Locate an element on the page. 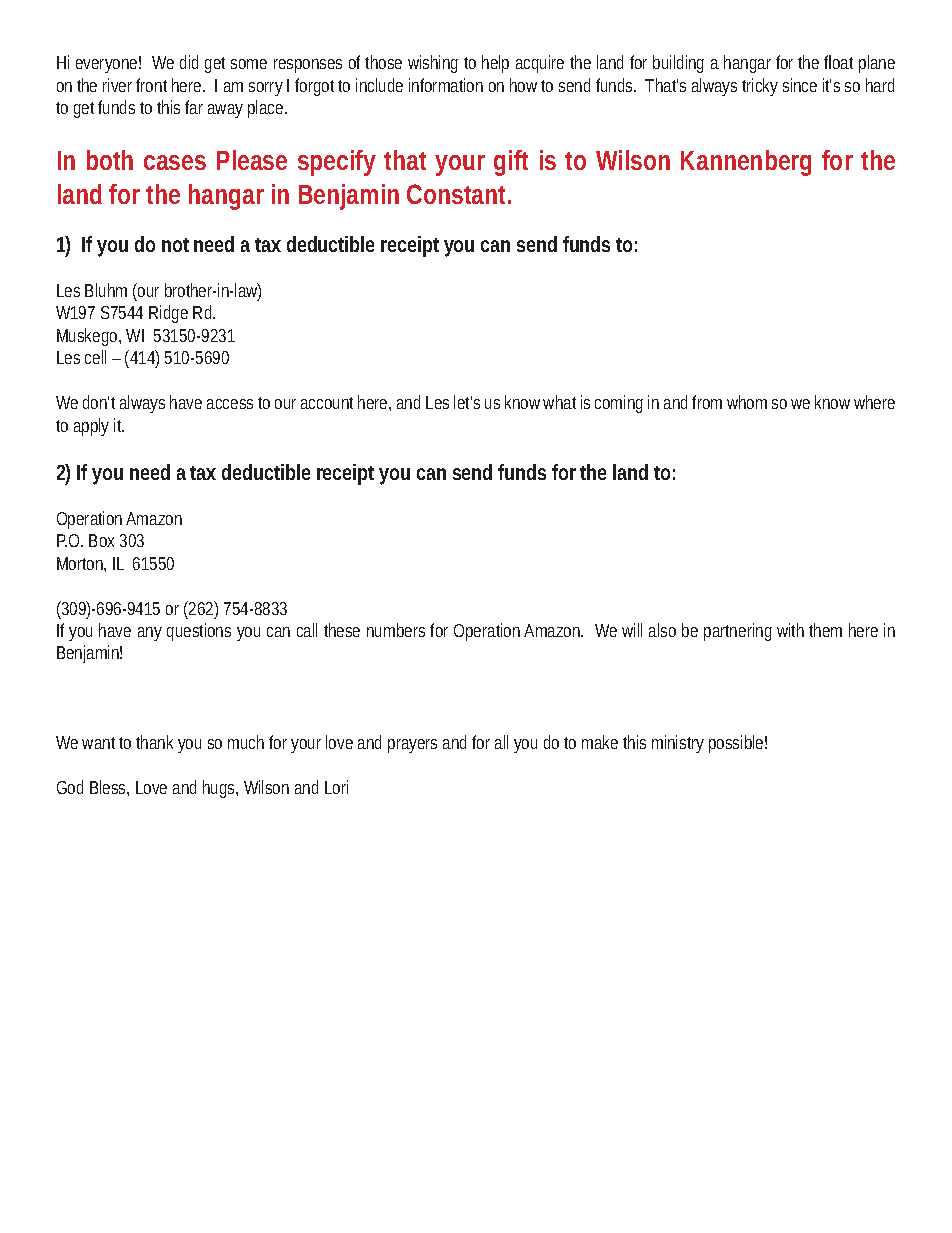  information is located at coordinates (446, 85).
